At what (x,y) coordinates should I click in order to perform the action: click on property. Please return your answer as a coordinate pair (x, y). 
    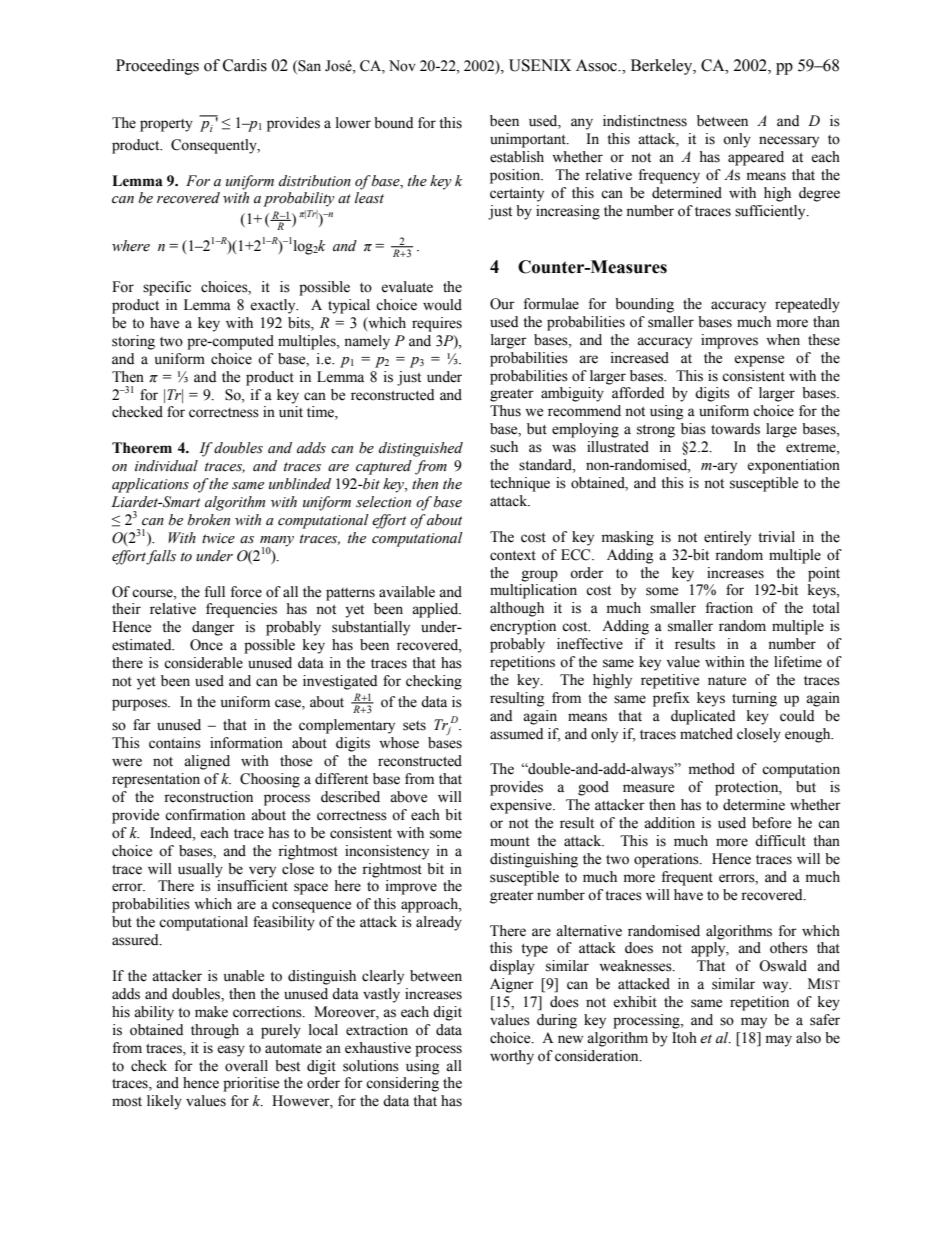
    Looking at the image, I should click on (166, 125).
